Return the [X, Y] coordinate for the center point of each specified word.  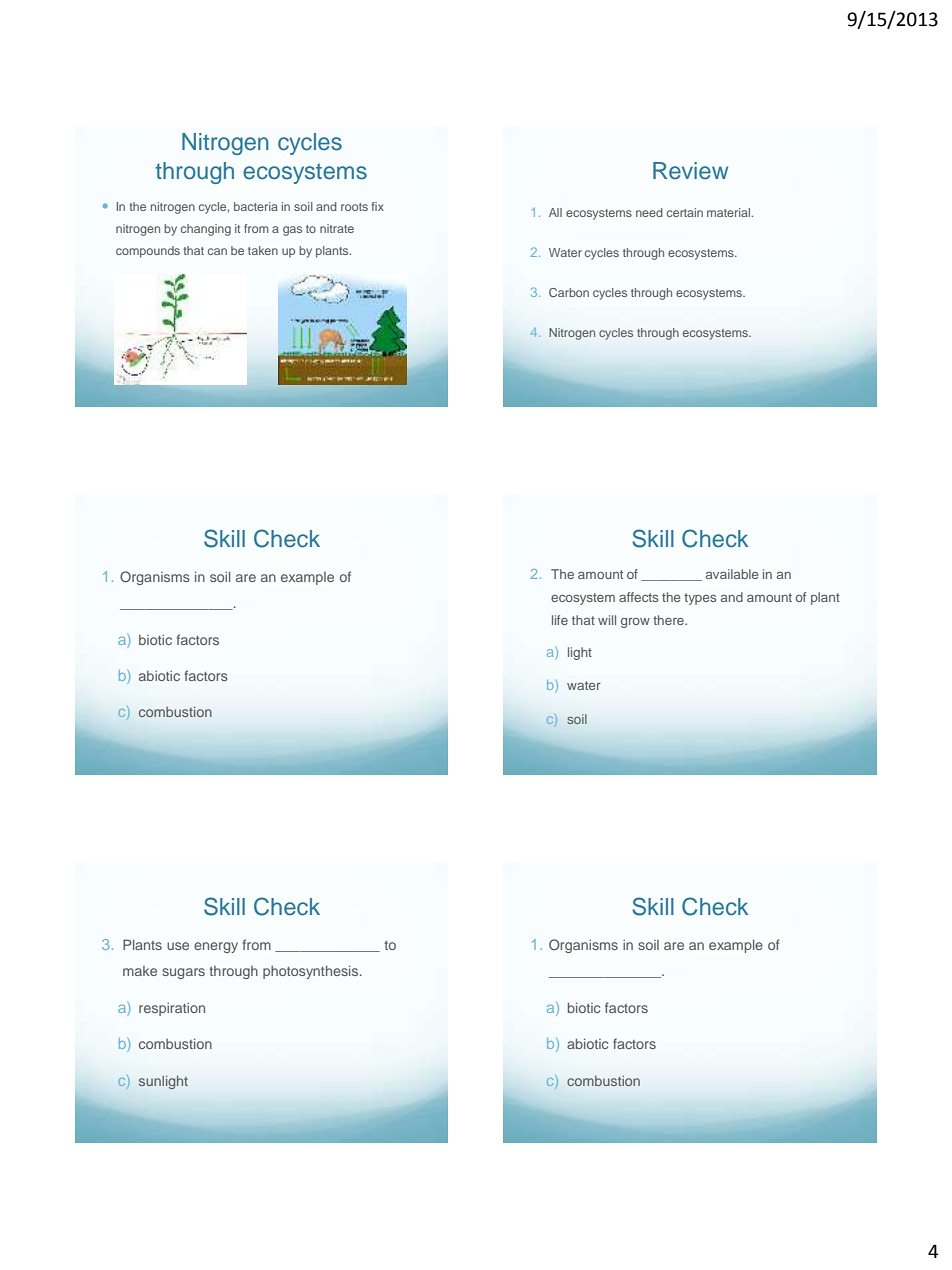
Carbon [569, 292]
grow [635, 623]
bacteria [256, 206]
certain [685, 212]
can [217, 251]
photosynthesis [312, 972]
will [607, 620]
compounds [148, 252]
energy [216, 947]
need [649, 212]
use [178, 946]
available [732, 574]
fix [378, 206]
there [669, 620]
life [560, 620]
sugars [183, 973]
